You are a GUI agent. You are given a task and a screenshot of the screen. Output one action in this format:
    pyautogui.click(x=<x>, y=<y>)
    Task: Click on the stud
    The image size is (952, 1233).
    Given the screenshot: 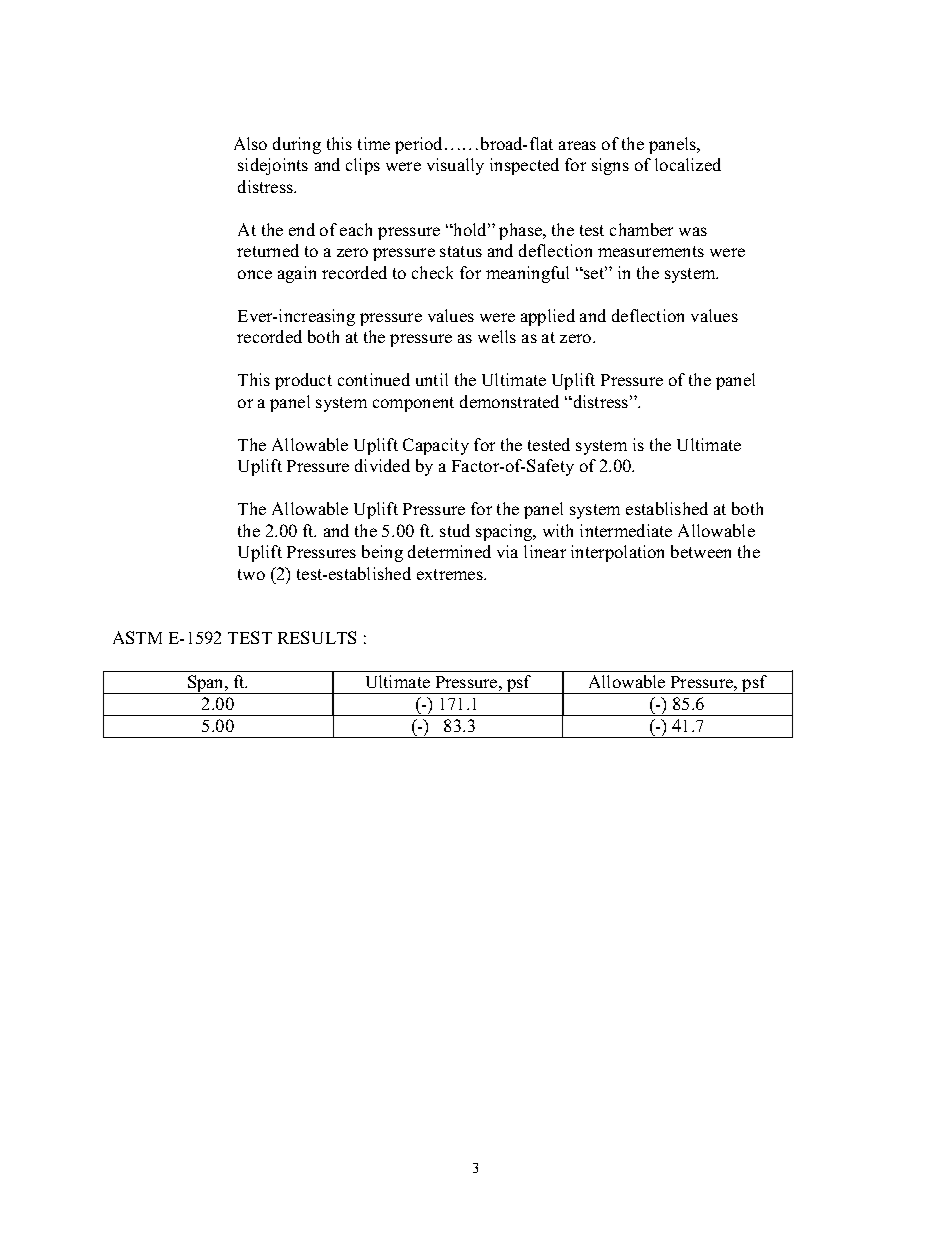 What is the action you would take?
    pyautogui.click(x=455, y=530)
